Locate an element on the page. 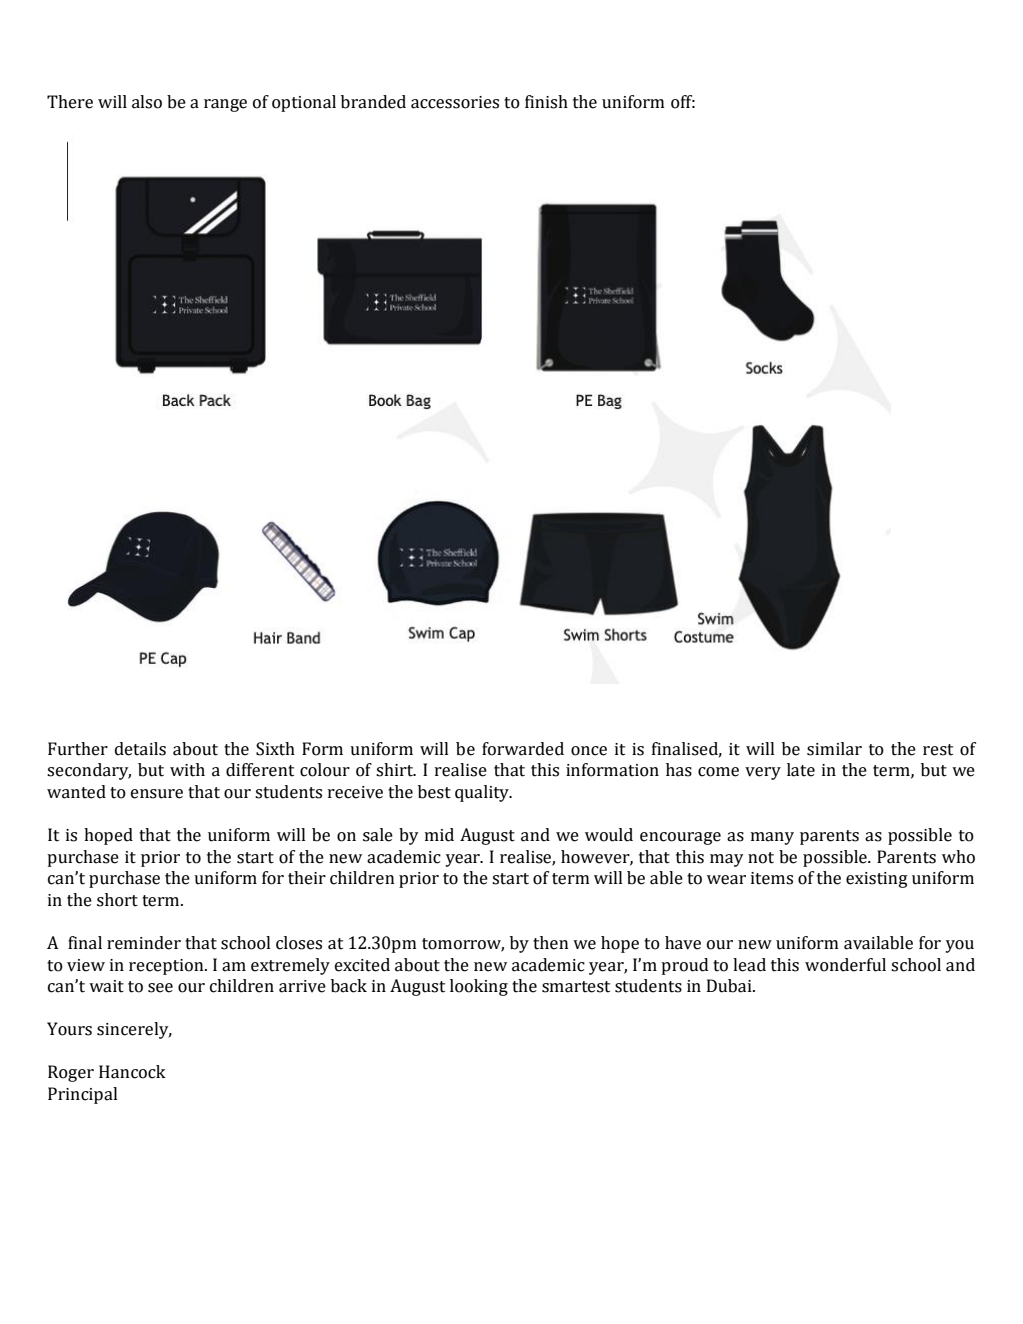 The height and width of the page is (1324, 1023). similar is located at coordinates (834, 749).
